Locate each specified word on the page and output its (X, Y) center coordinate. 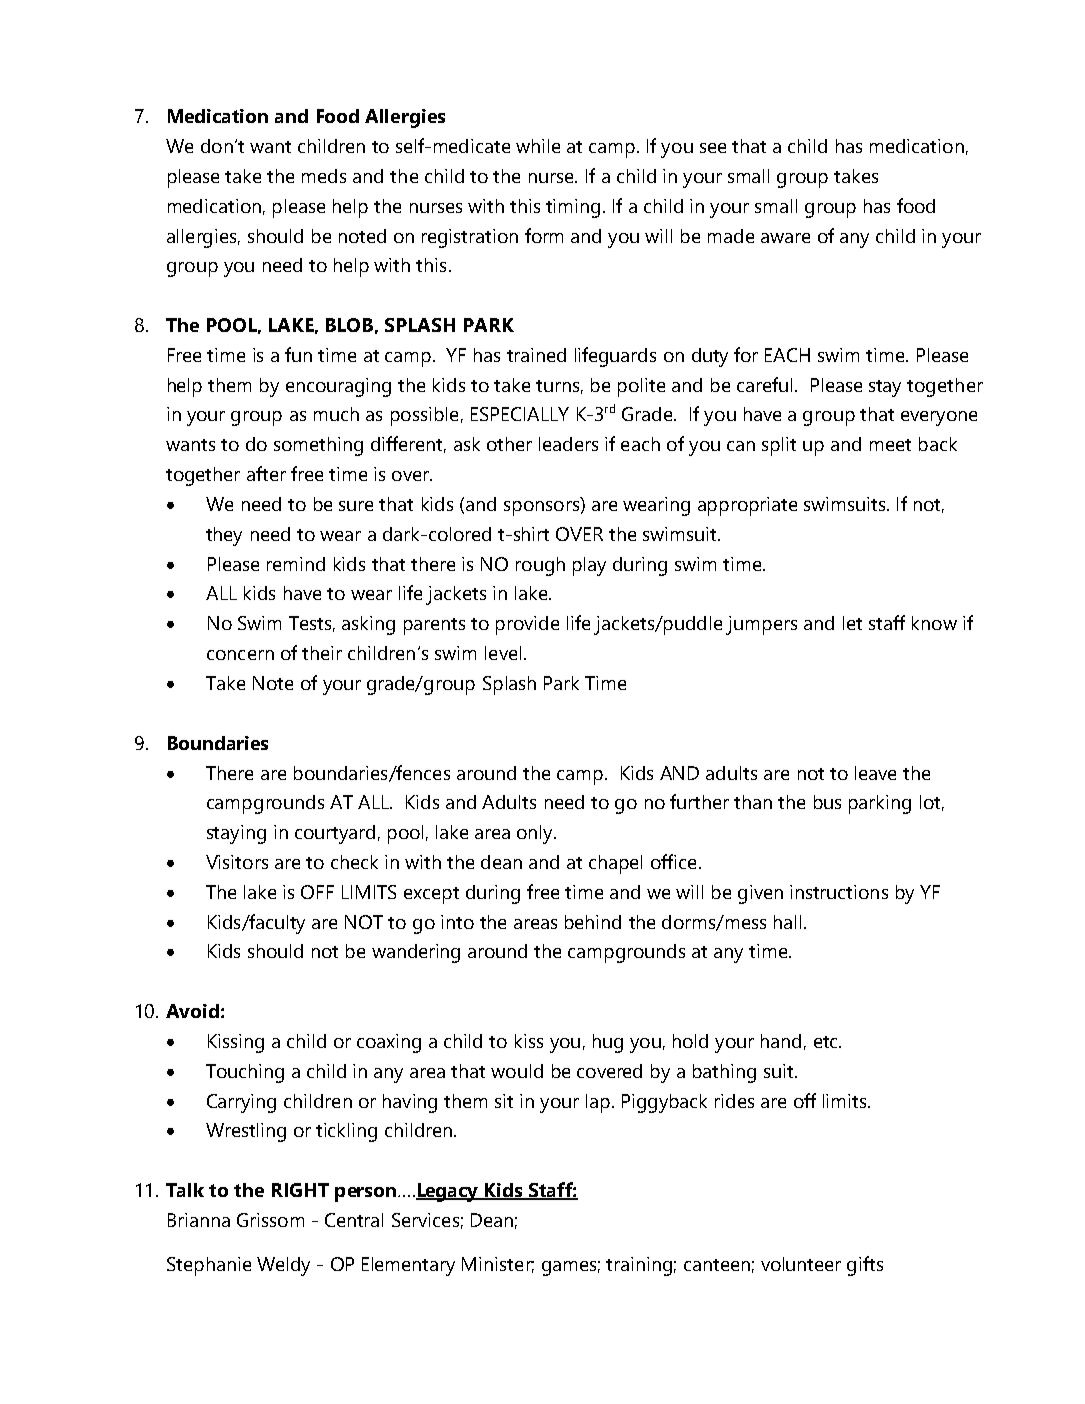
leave (875, 773)
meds (324, 176)
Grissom (270, 1220)
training (639, 1266)
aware (785, 238)
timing (573, 208)
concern (240, 655)
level (503, 653)
